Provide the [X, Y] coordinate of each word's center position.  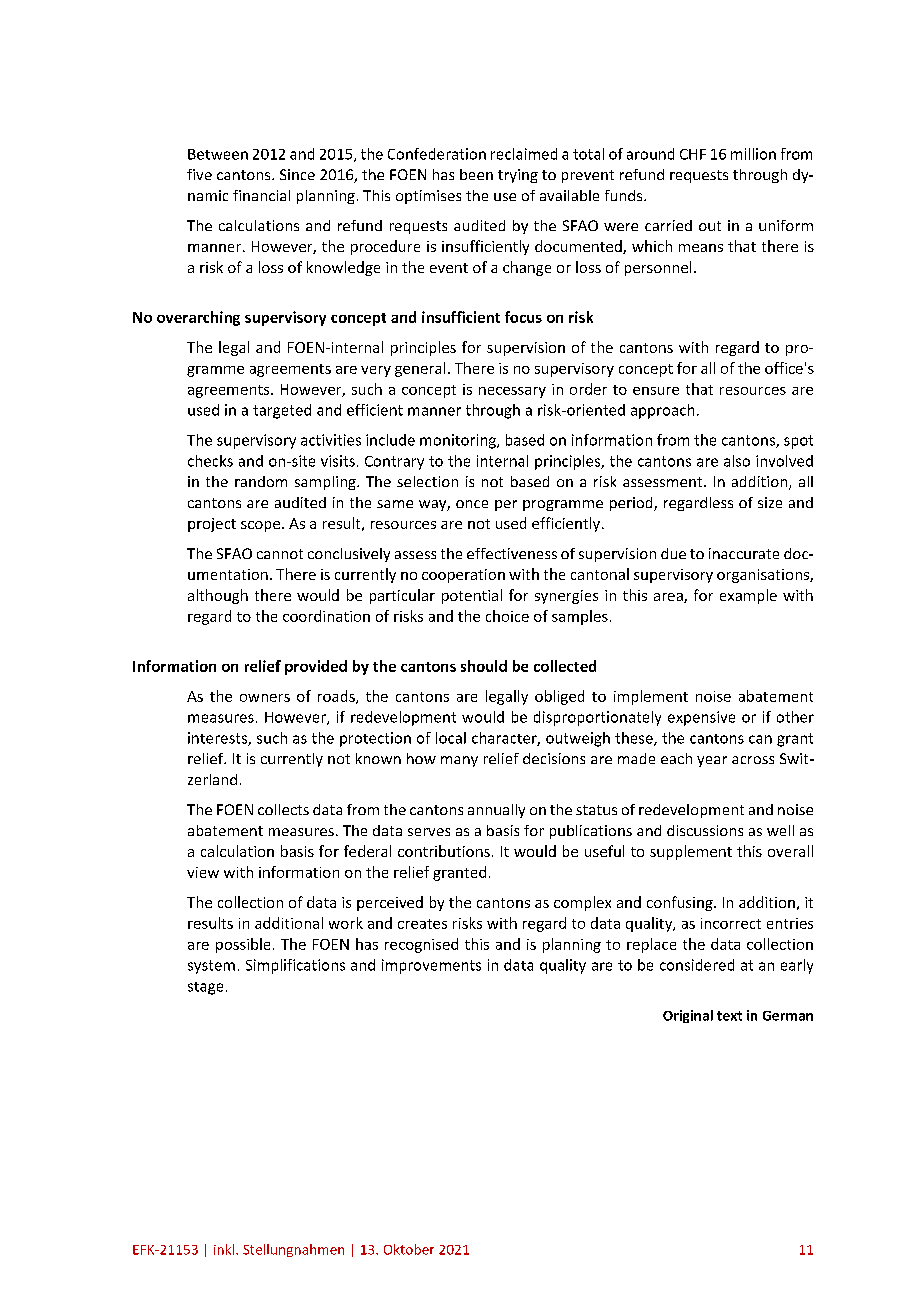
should [484, 666]
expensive [701, 718]
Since [297, 174]
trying [518, 176]
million [753, 154]
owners [265, 698]
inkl [225, 1249]
